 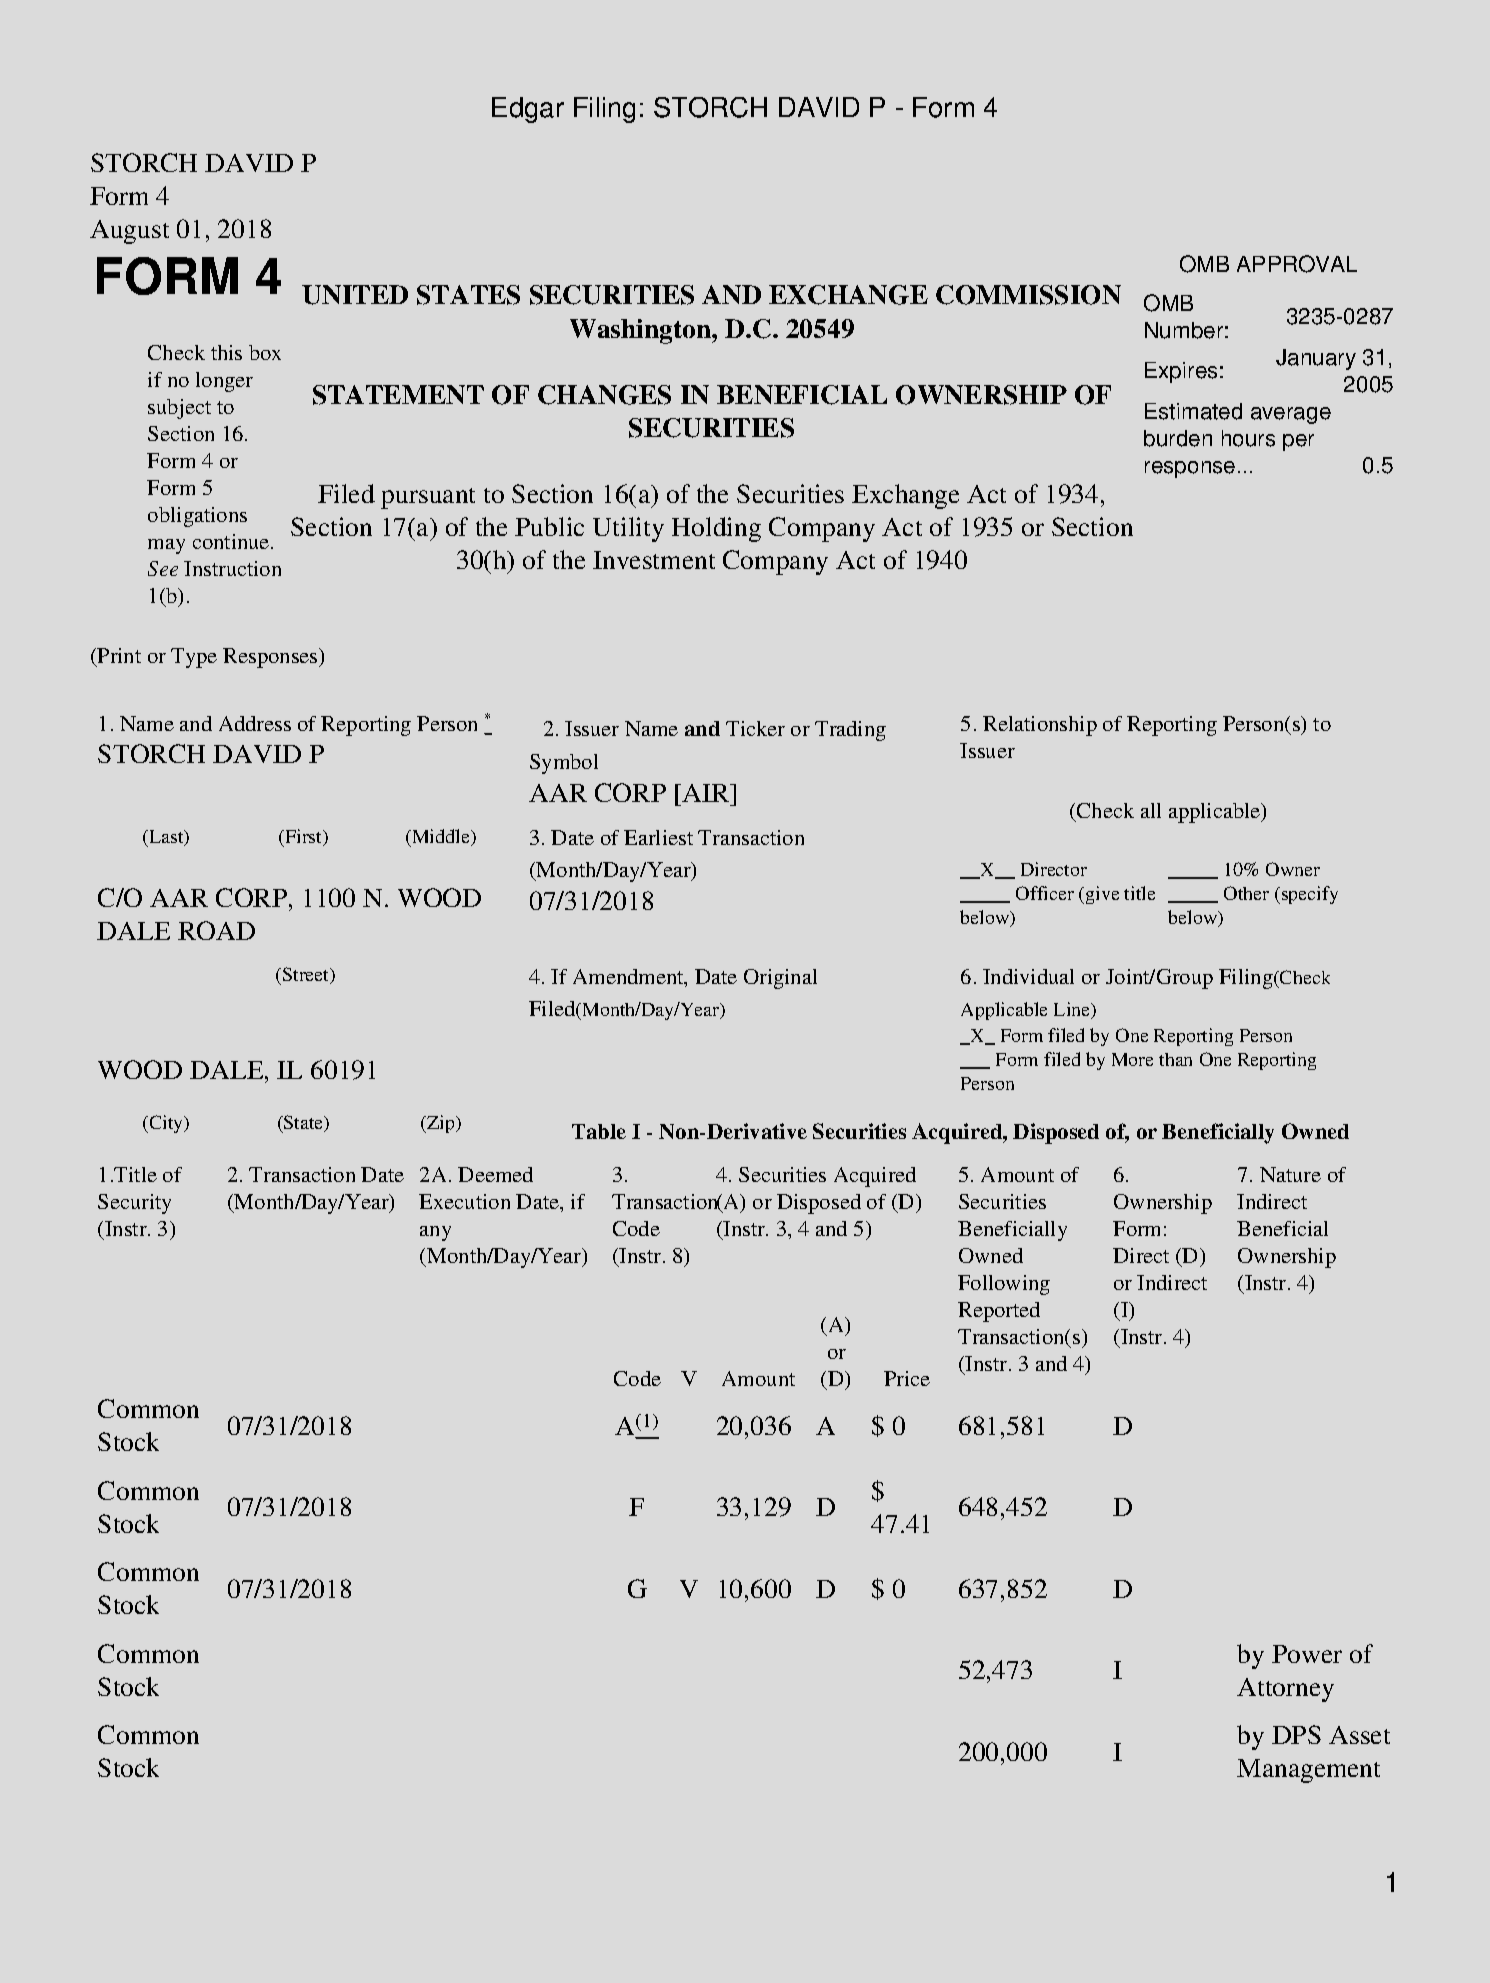 I want to click on Original, so click(x=780, y=979).
